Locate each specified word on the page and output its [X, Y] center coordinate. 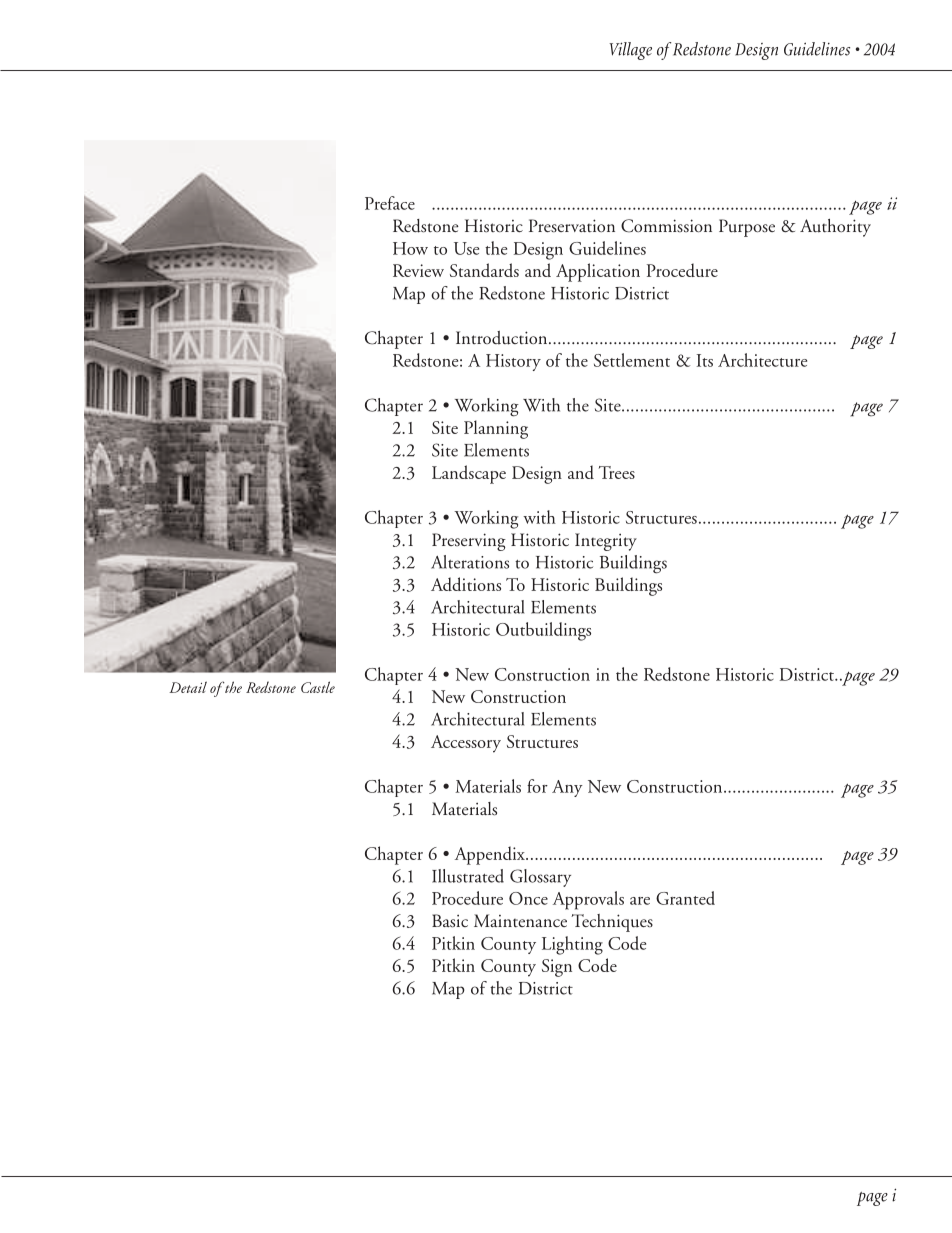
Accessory [466, 744]
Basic [450, 921]
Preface [390, 203]
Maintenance [520, 920]
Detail [188, 687]
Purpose [747, 228]
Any [567, 788]
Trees [617, 472]
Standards [484, 270]
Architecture [762, 360]
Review [418, 270]
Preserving [469, 542]
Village [630, 51]
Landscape [469, 474]
